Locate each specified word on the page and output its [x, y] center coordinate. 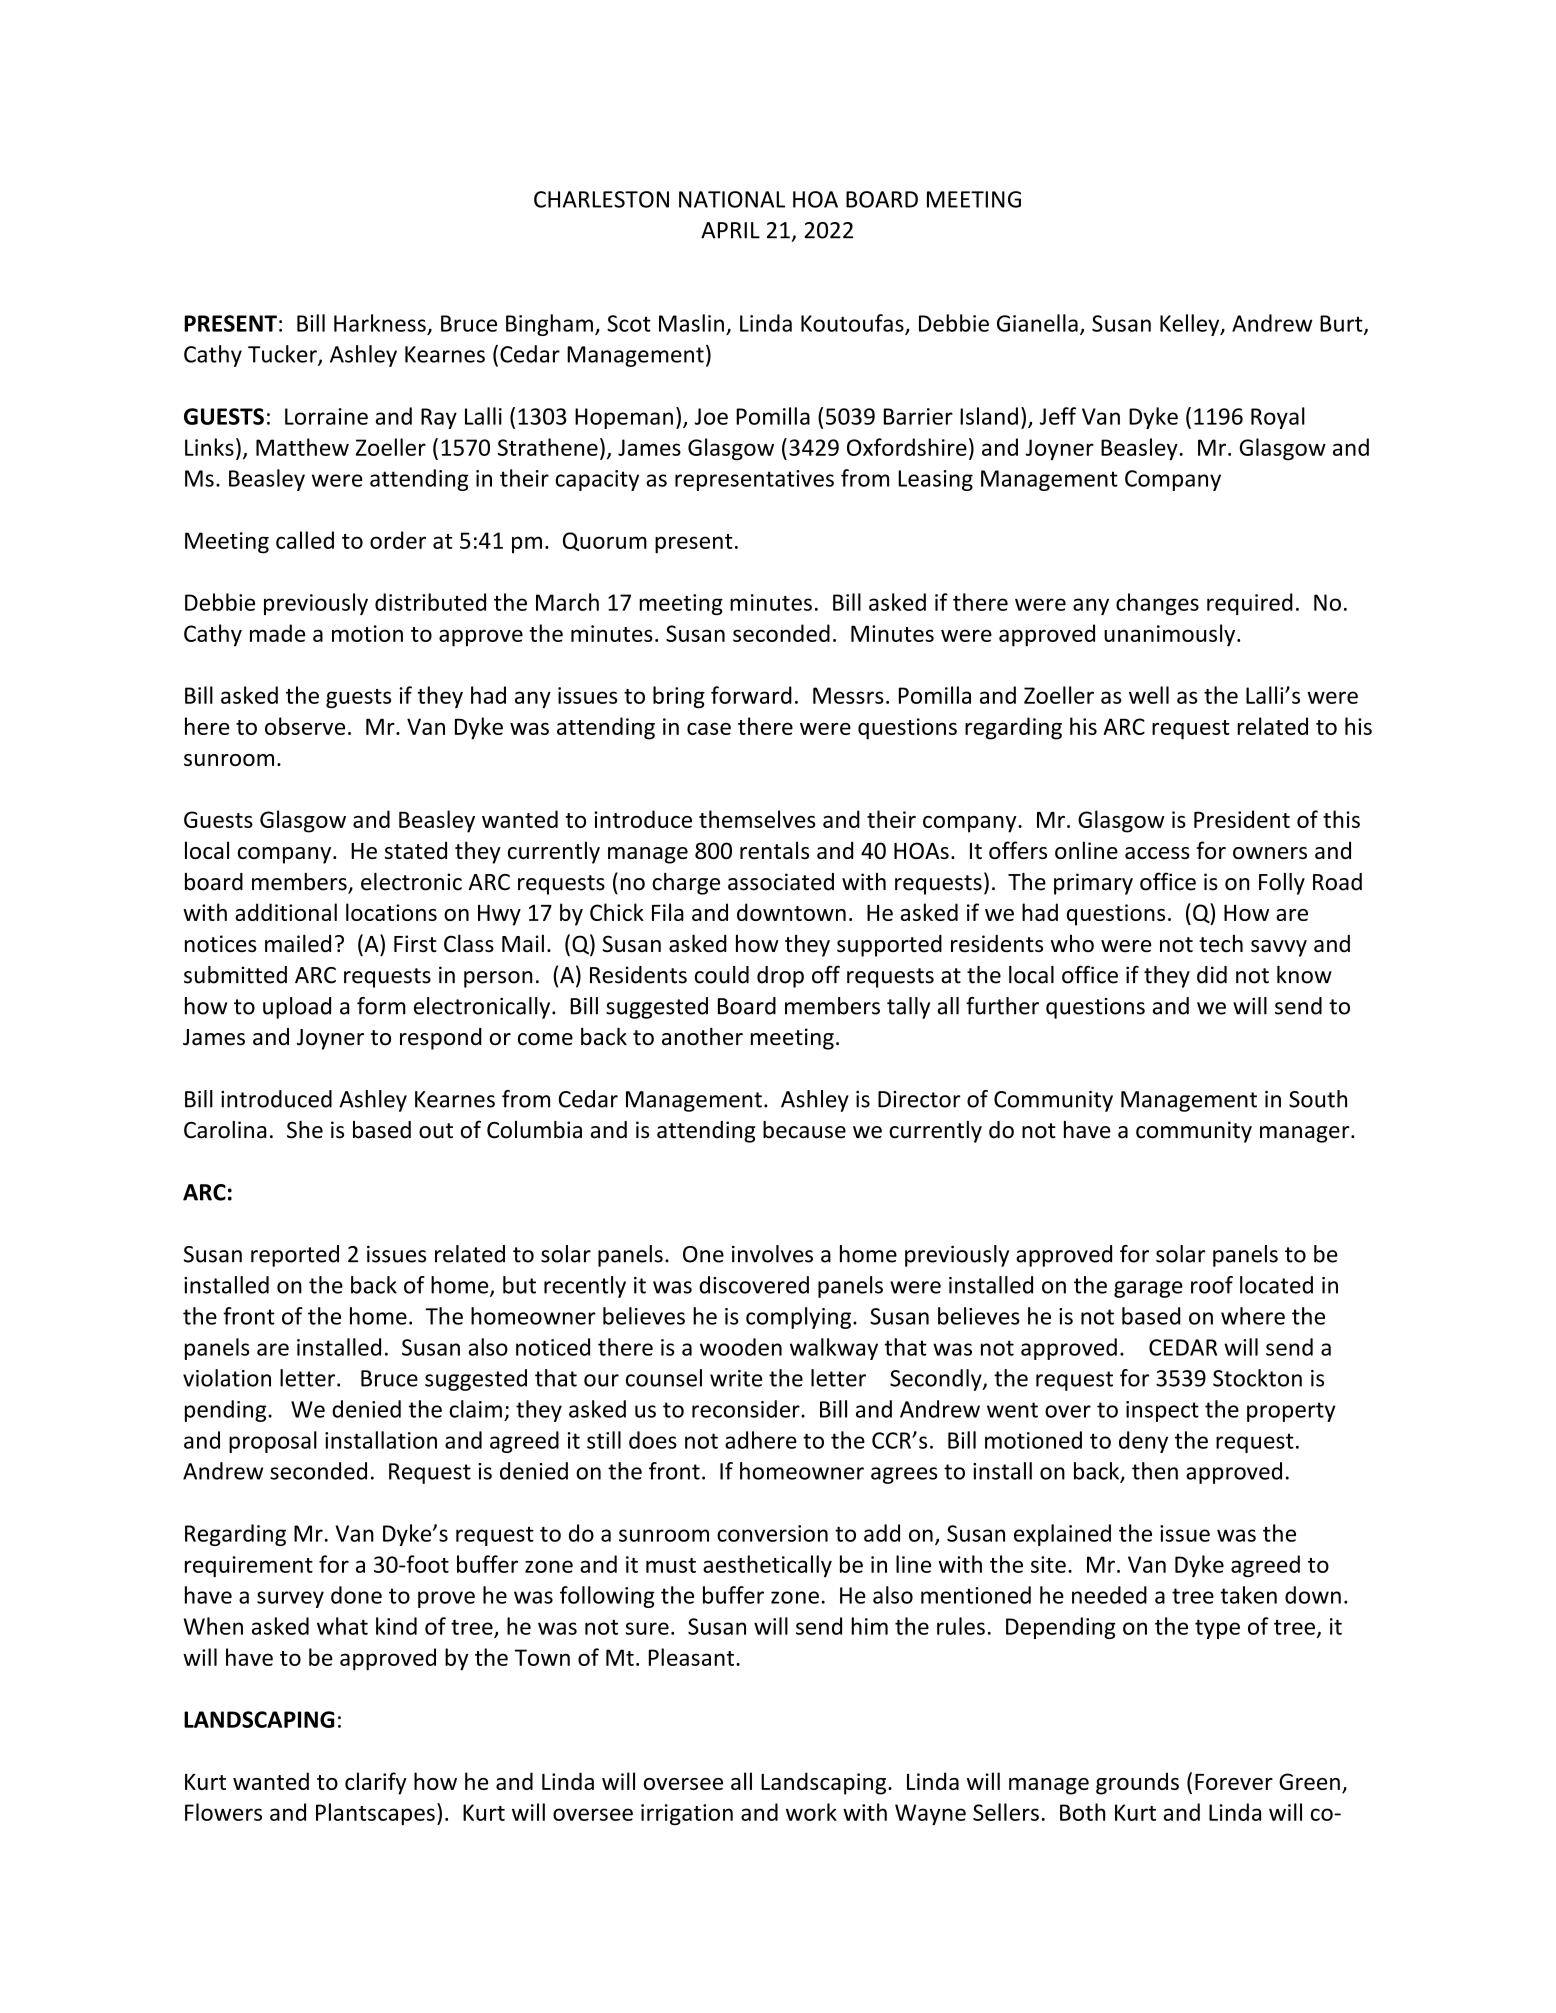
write [736, 1378]
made [277, 633]
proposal [273, 1442]
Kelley [1191, 325]
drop [780, 977]
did [1212, 975]
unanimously [1171, 635]
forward [751, 695]
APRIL [730, 230]
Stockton [1257, 1378]
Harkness [380, 323]
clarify [376, 1783]
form [381, 1006]
